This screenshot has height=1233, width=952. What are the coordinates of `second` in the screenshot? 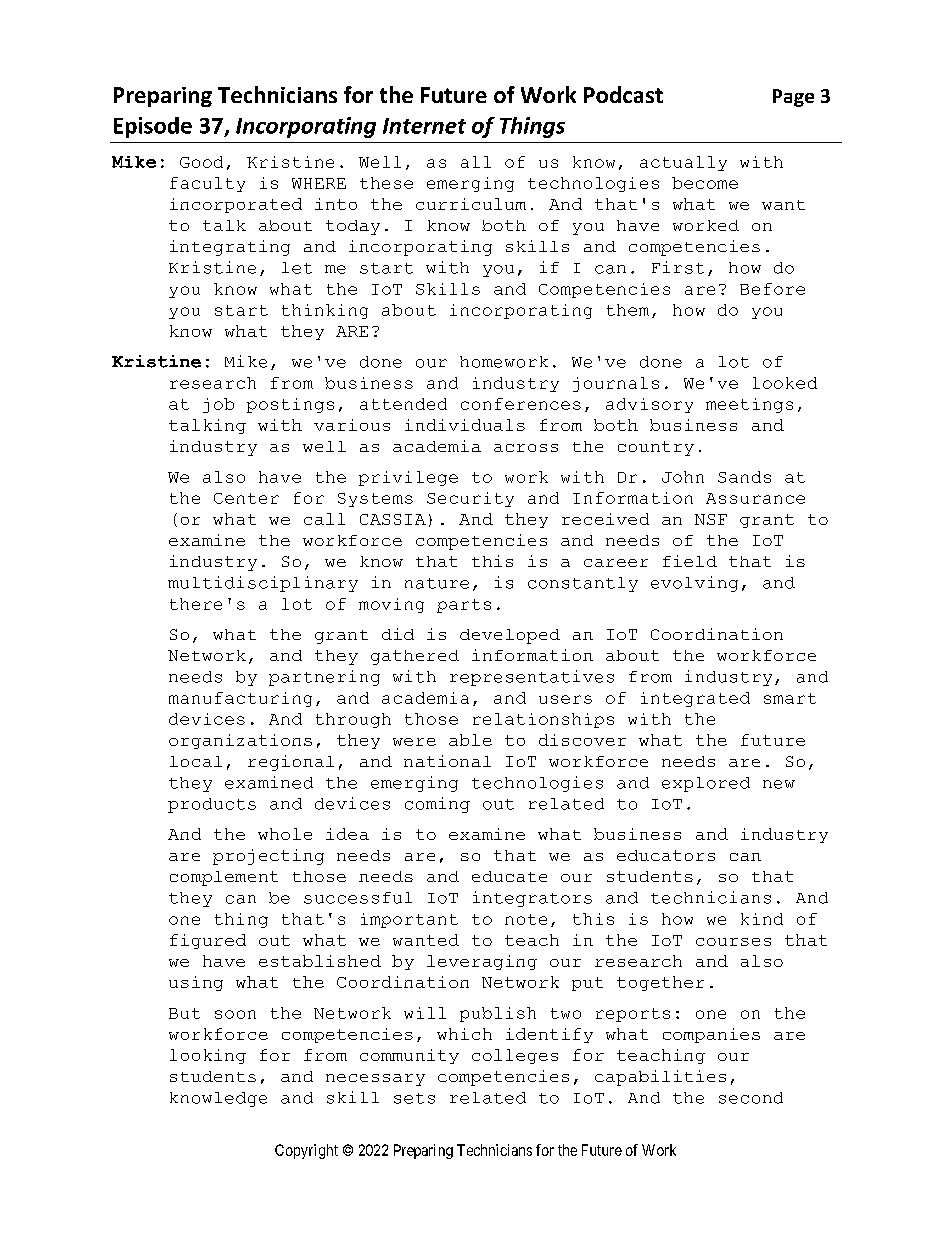 It's located at (751, 1098).
